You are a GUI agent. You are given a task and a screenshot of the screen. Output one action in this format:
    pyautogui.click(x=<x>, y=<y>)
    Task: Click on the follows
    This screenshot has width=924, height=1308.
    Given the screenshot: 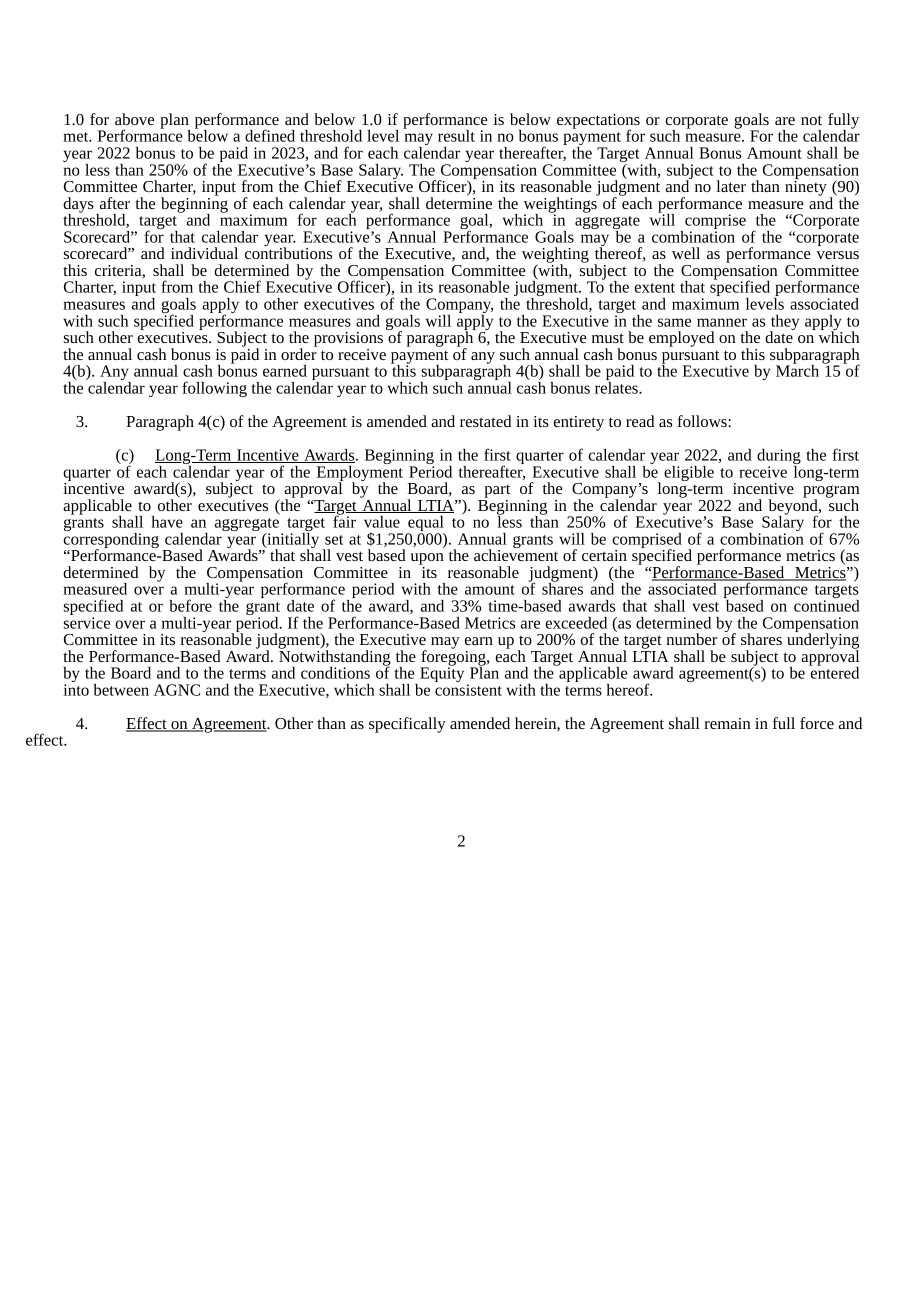 What is the action you would take?
    pyautogui.click(x=703, y=421)
